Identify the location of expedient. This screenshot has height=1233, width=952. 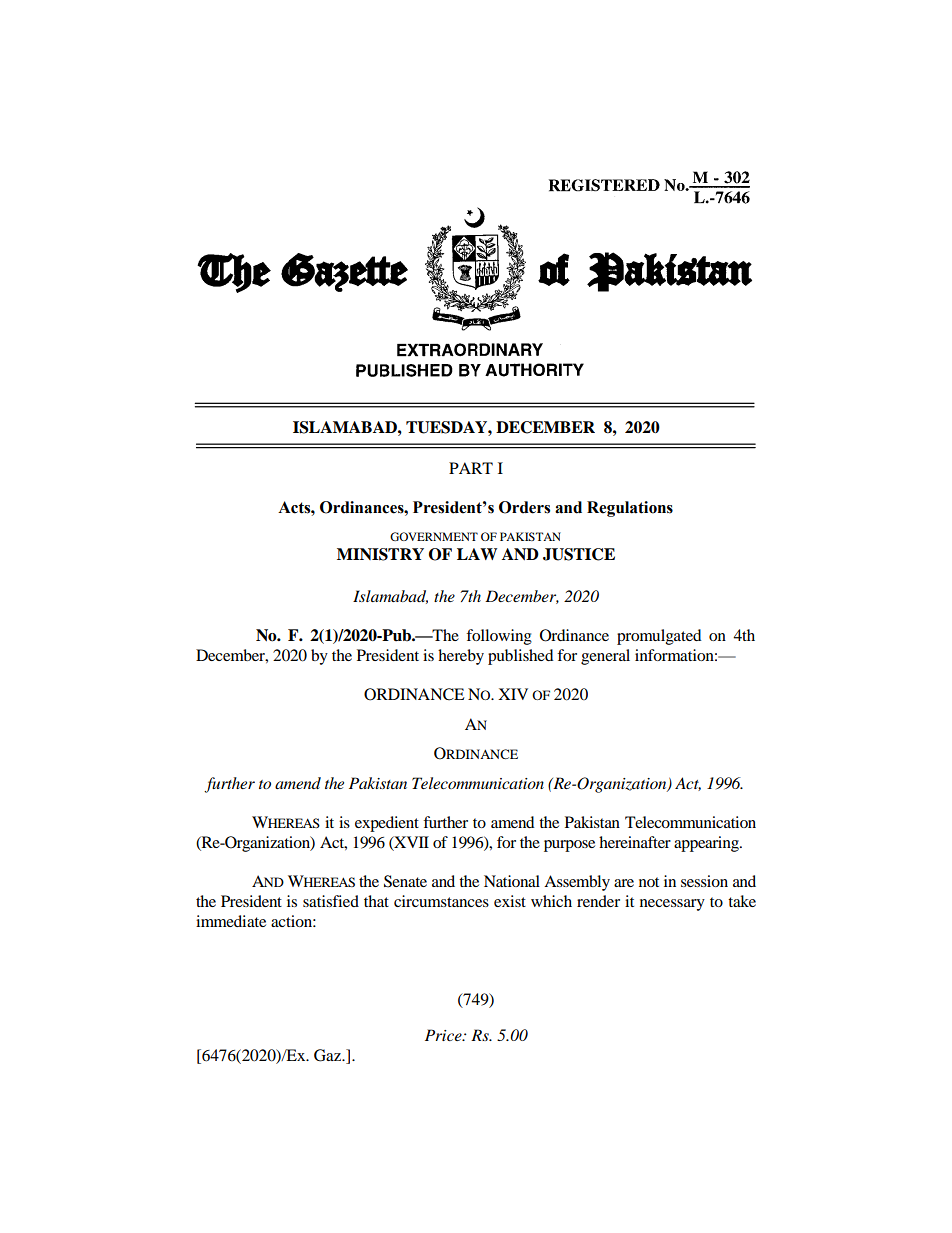
(387, 824).
